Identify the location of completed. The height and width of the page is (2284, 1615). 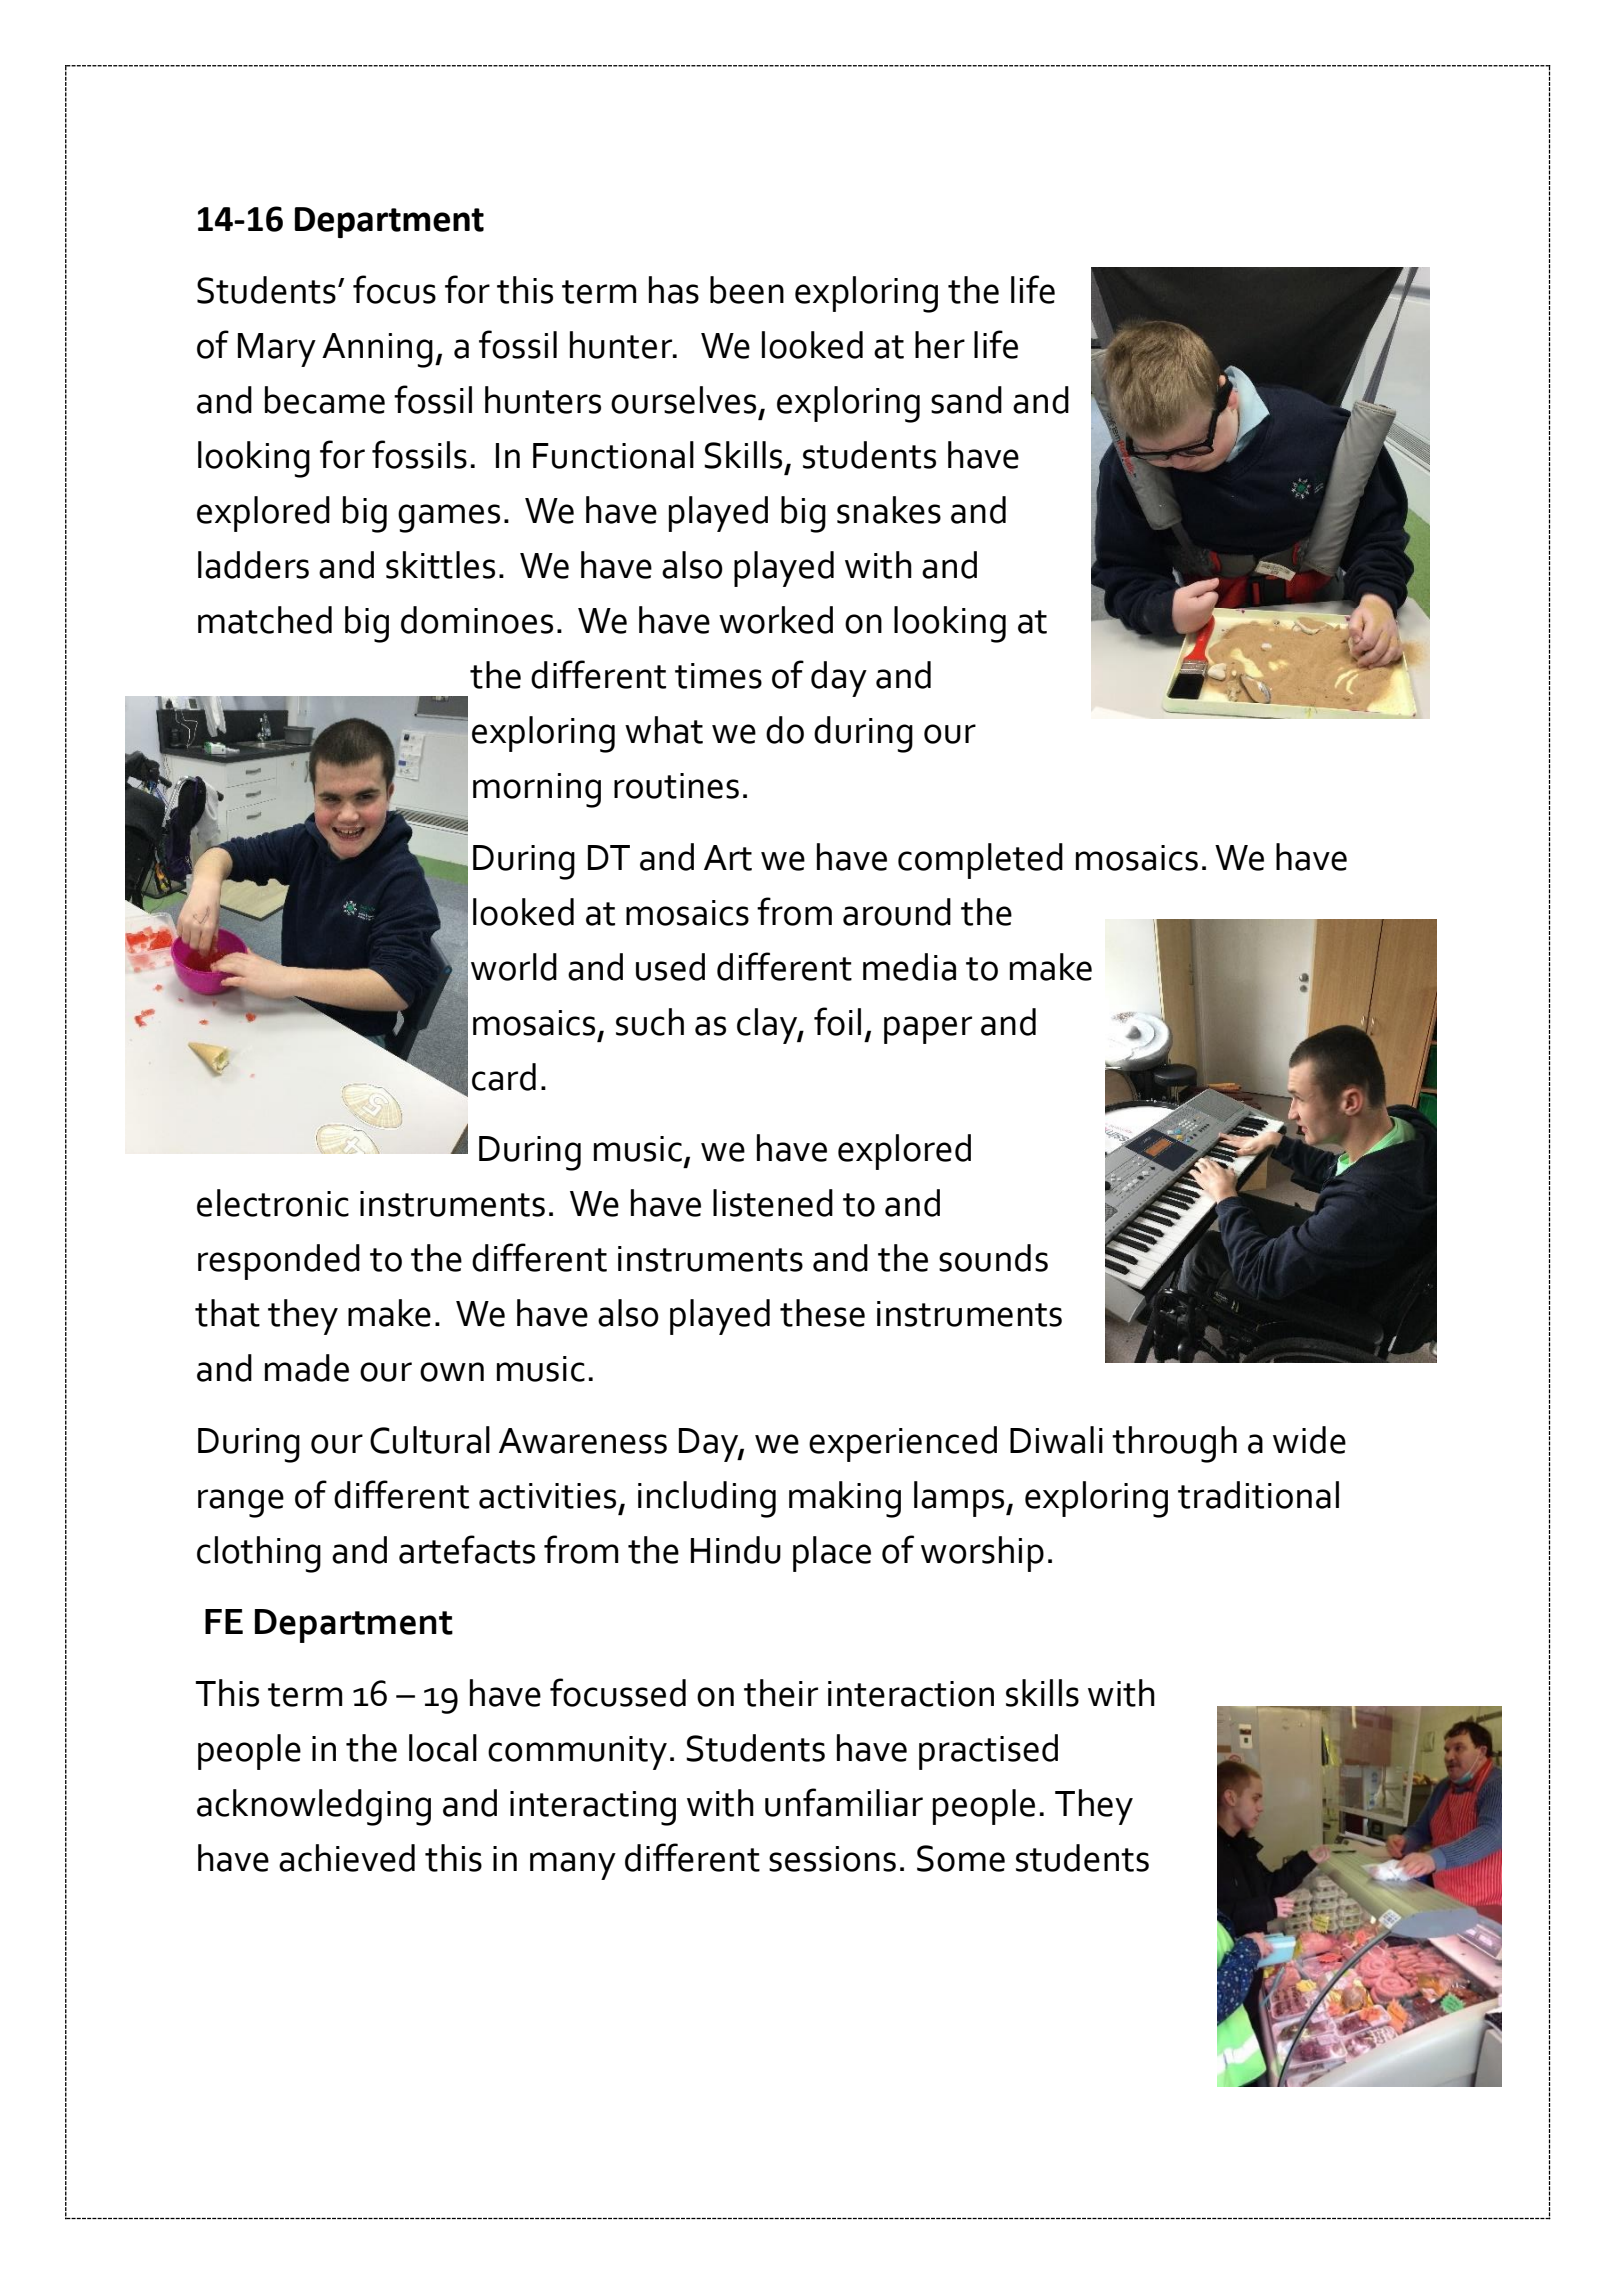
(980, 861).
